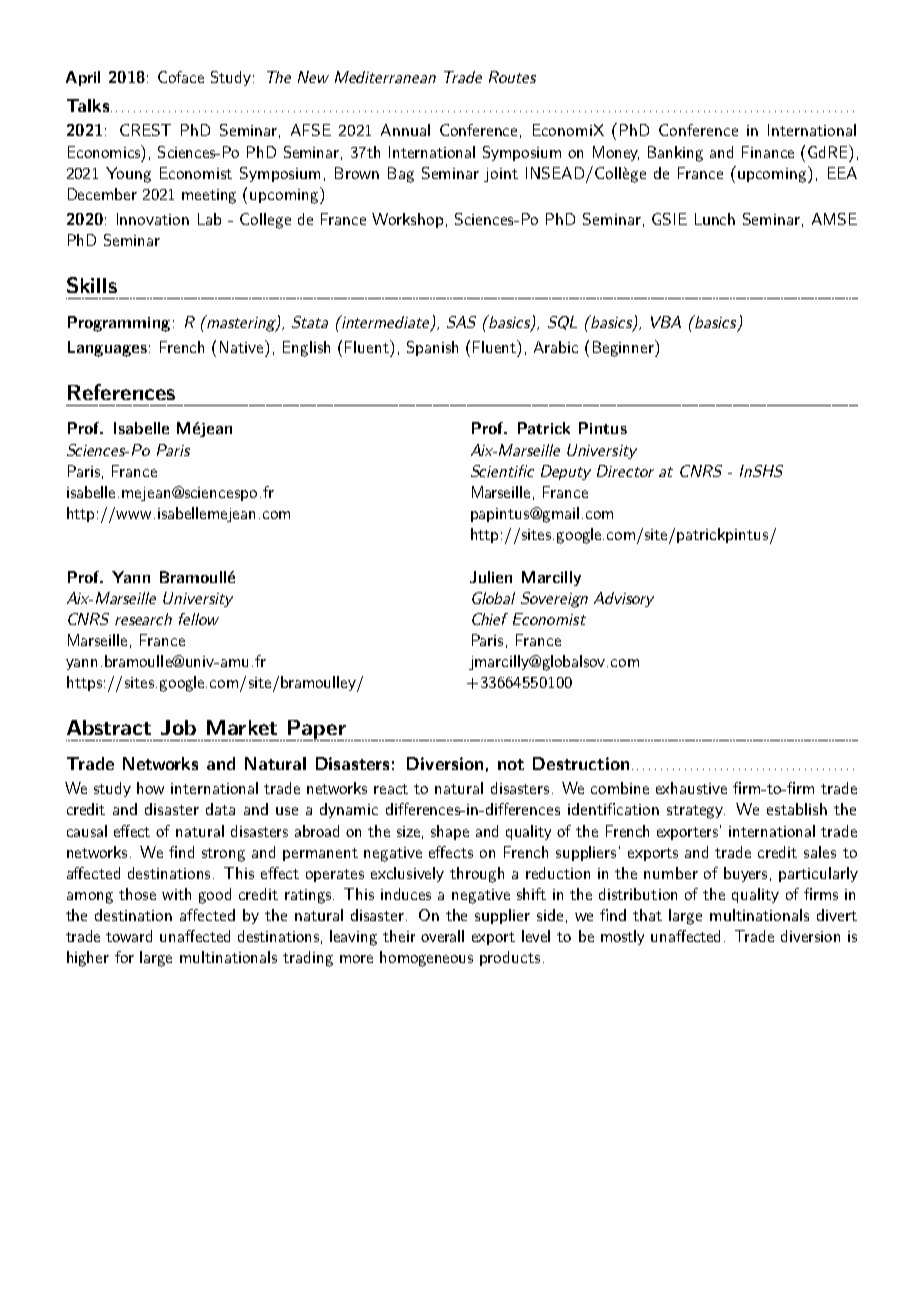 This page has width=924, height=1308. Describe the element at coordinates (145, 130) in the page. I see `CREST` at that location.
